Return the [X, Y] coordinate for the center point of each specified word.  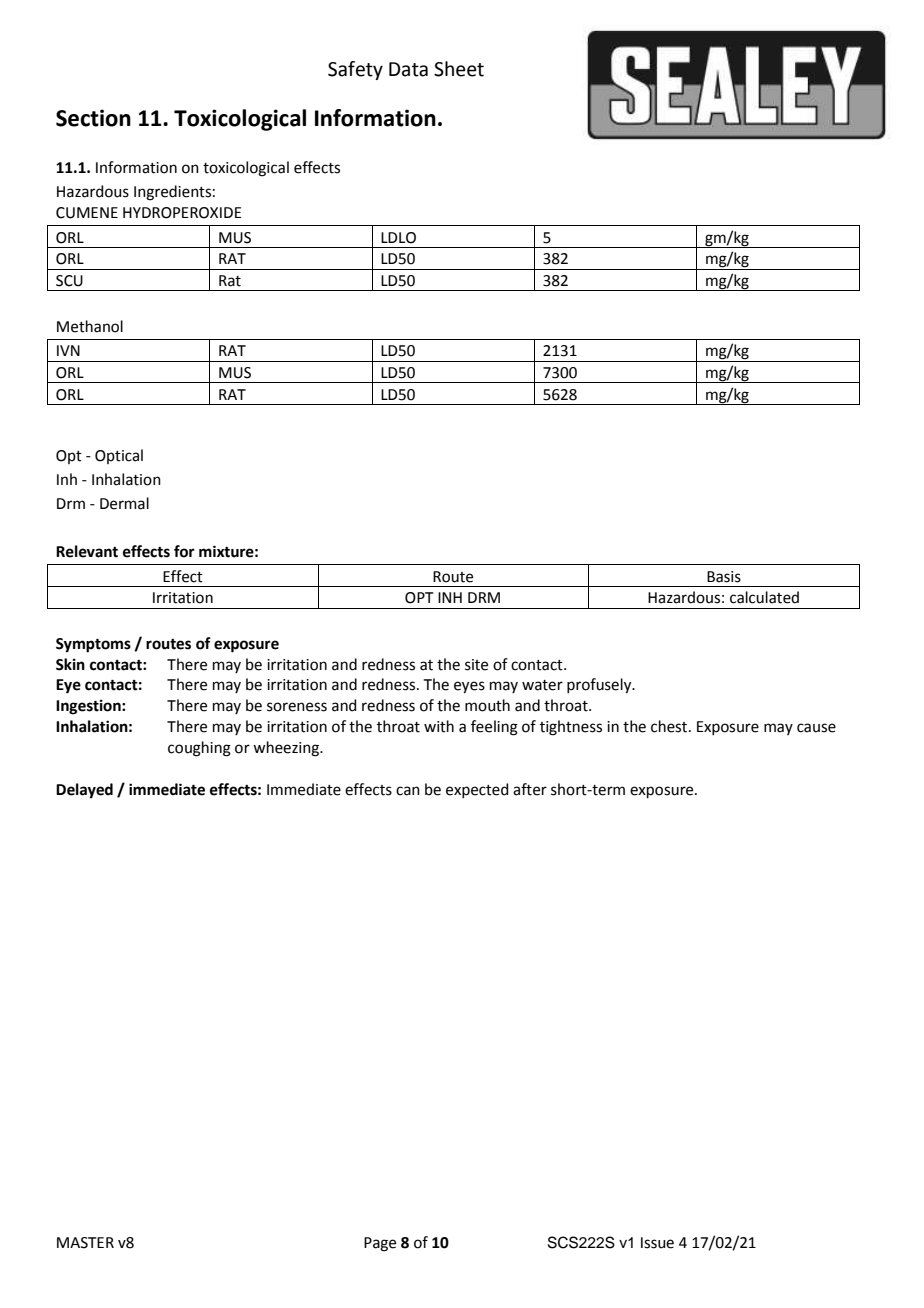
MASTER [85, 1243]
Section [93, 118]
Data [408, 69]
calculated [764, 597]
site [476, 665]
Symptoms [93, 645]
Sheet [459, 69]
